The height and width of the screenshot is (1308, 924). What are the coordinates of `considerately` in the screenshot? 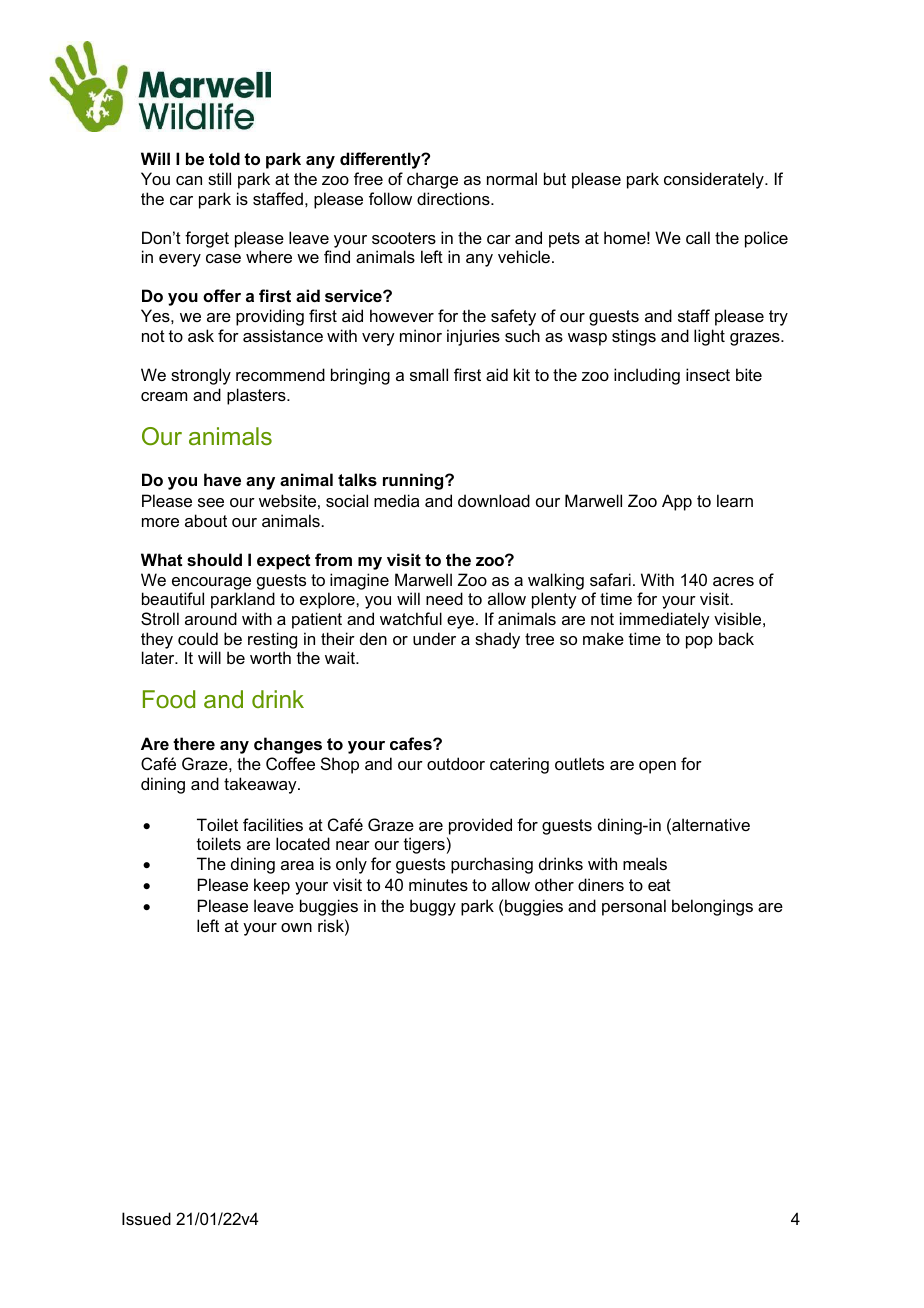 It's located at (715, 180).
